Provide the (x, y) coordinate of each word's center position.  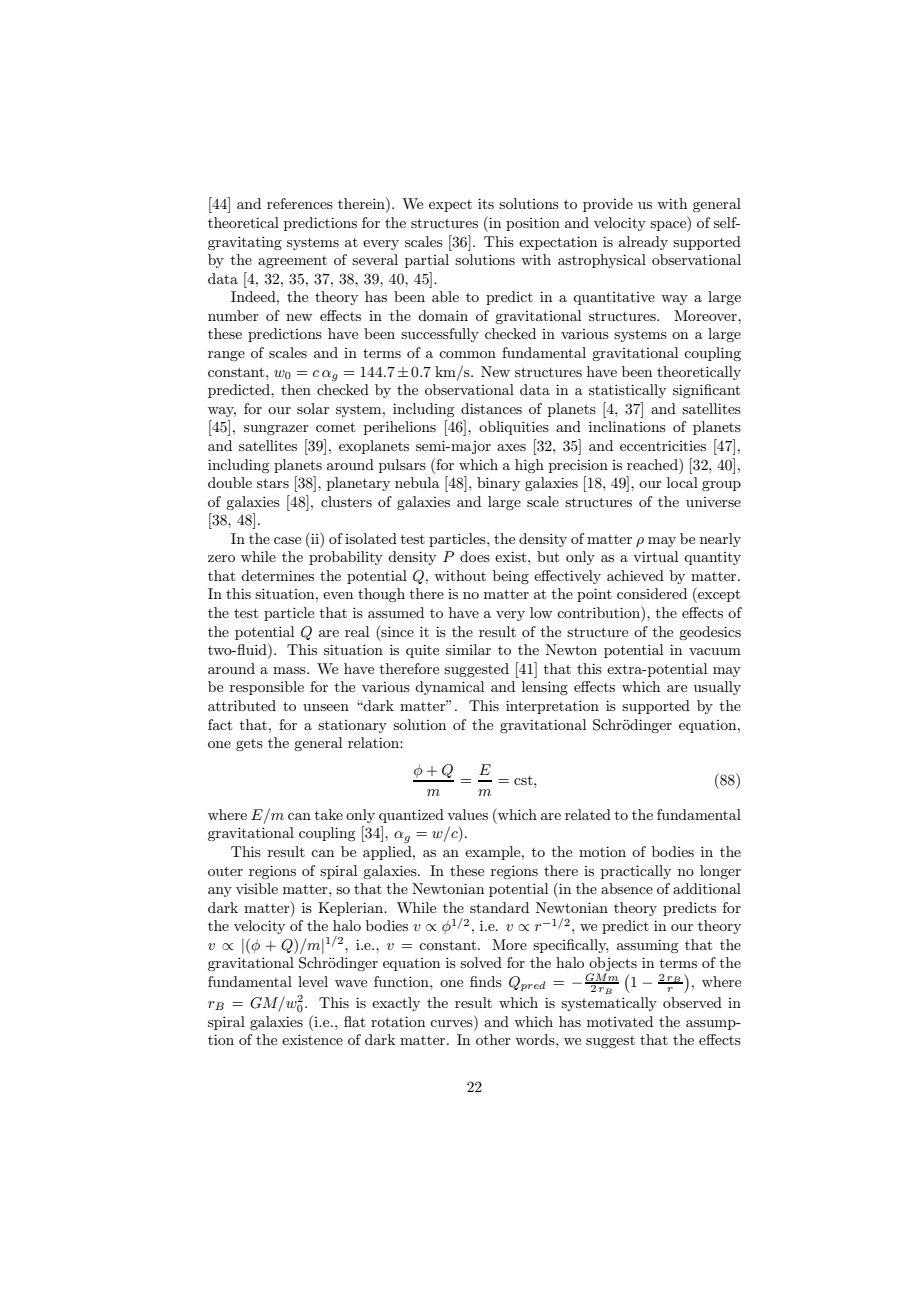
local (682, 482)
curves (451, 1023)
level (313, 981)
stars (273, 483)
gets (249, 745)
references (300, 203)
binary (498, 484)
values (467, 814)
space (669, 226)
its (486, 203)
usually (717, 688)
